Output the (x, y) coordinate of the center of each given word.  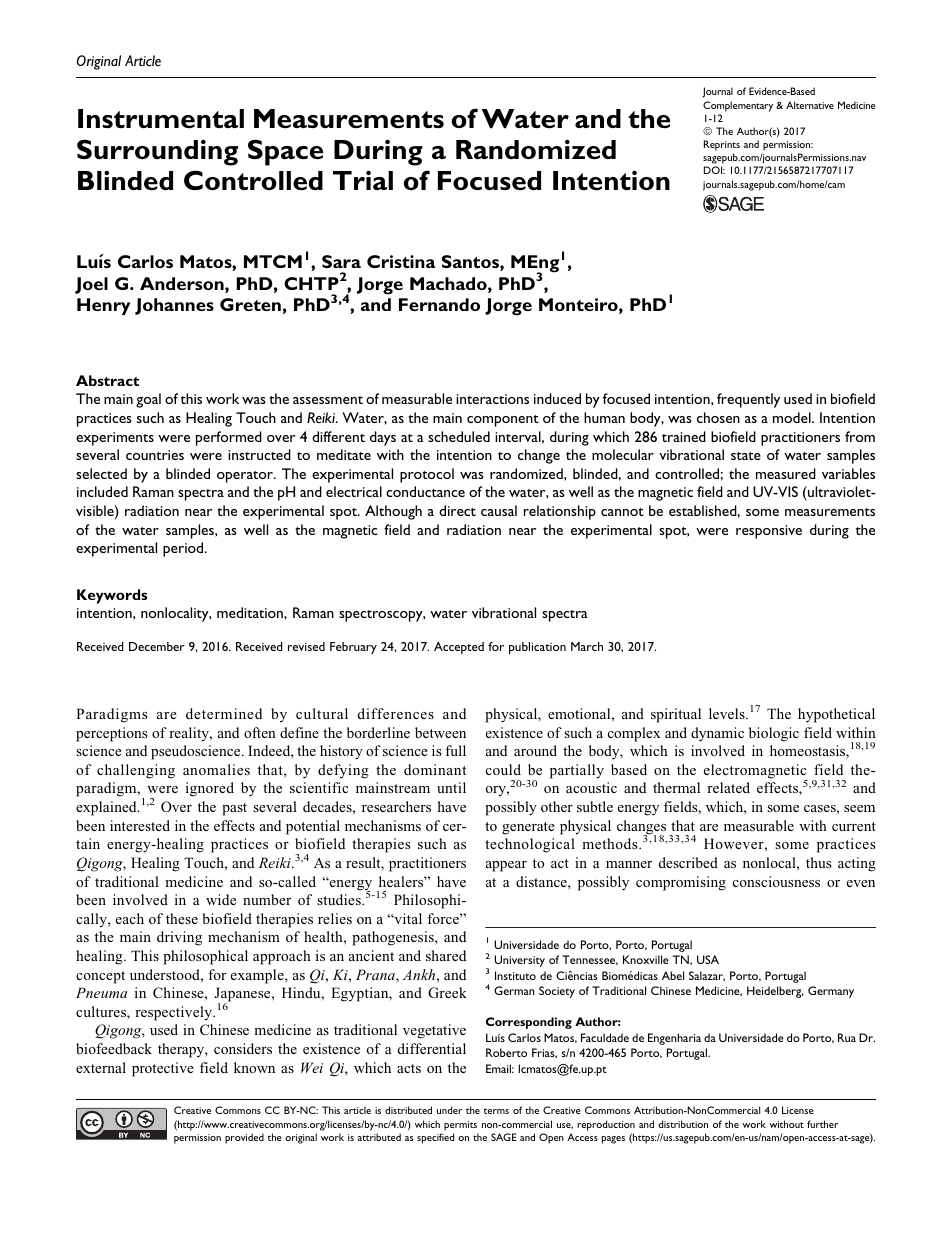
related (728, 787)
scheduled (459, 436)
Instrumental (161, 119)
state (746, 456)
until (451, 787)
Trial (363, 180)
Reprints (722, 145)
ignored (210, 789)
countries (155, 455)
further (822, 1124)
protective (163, 1069)
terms (496, 1111)
